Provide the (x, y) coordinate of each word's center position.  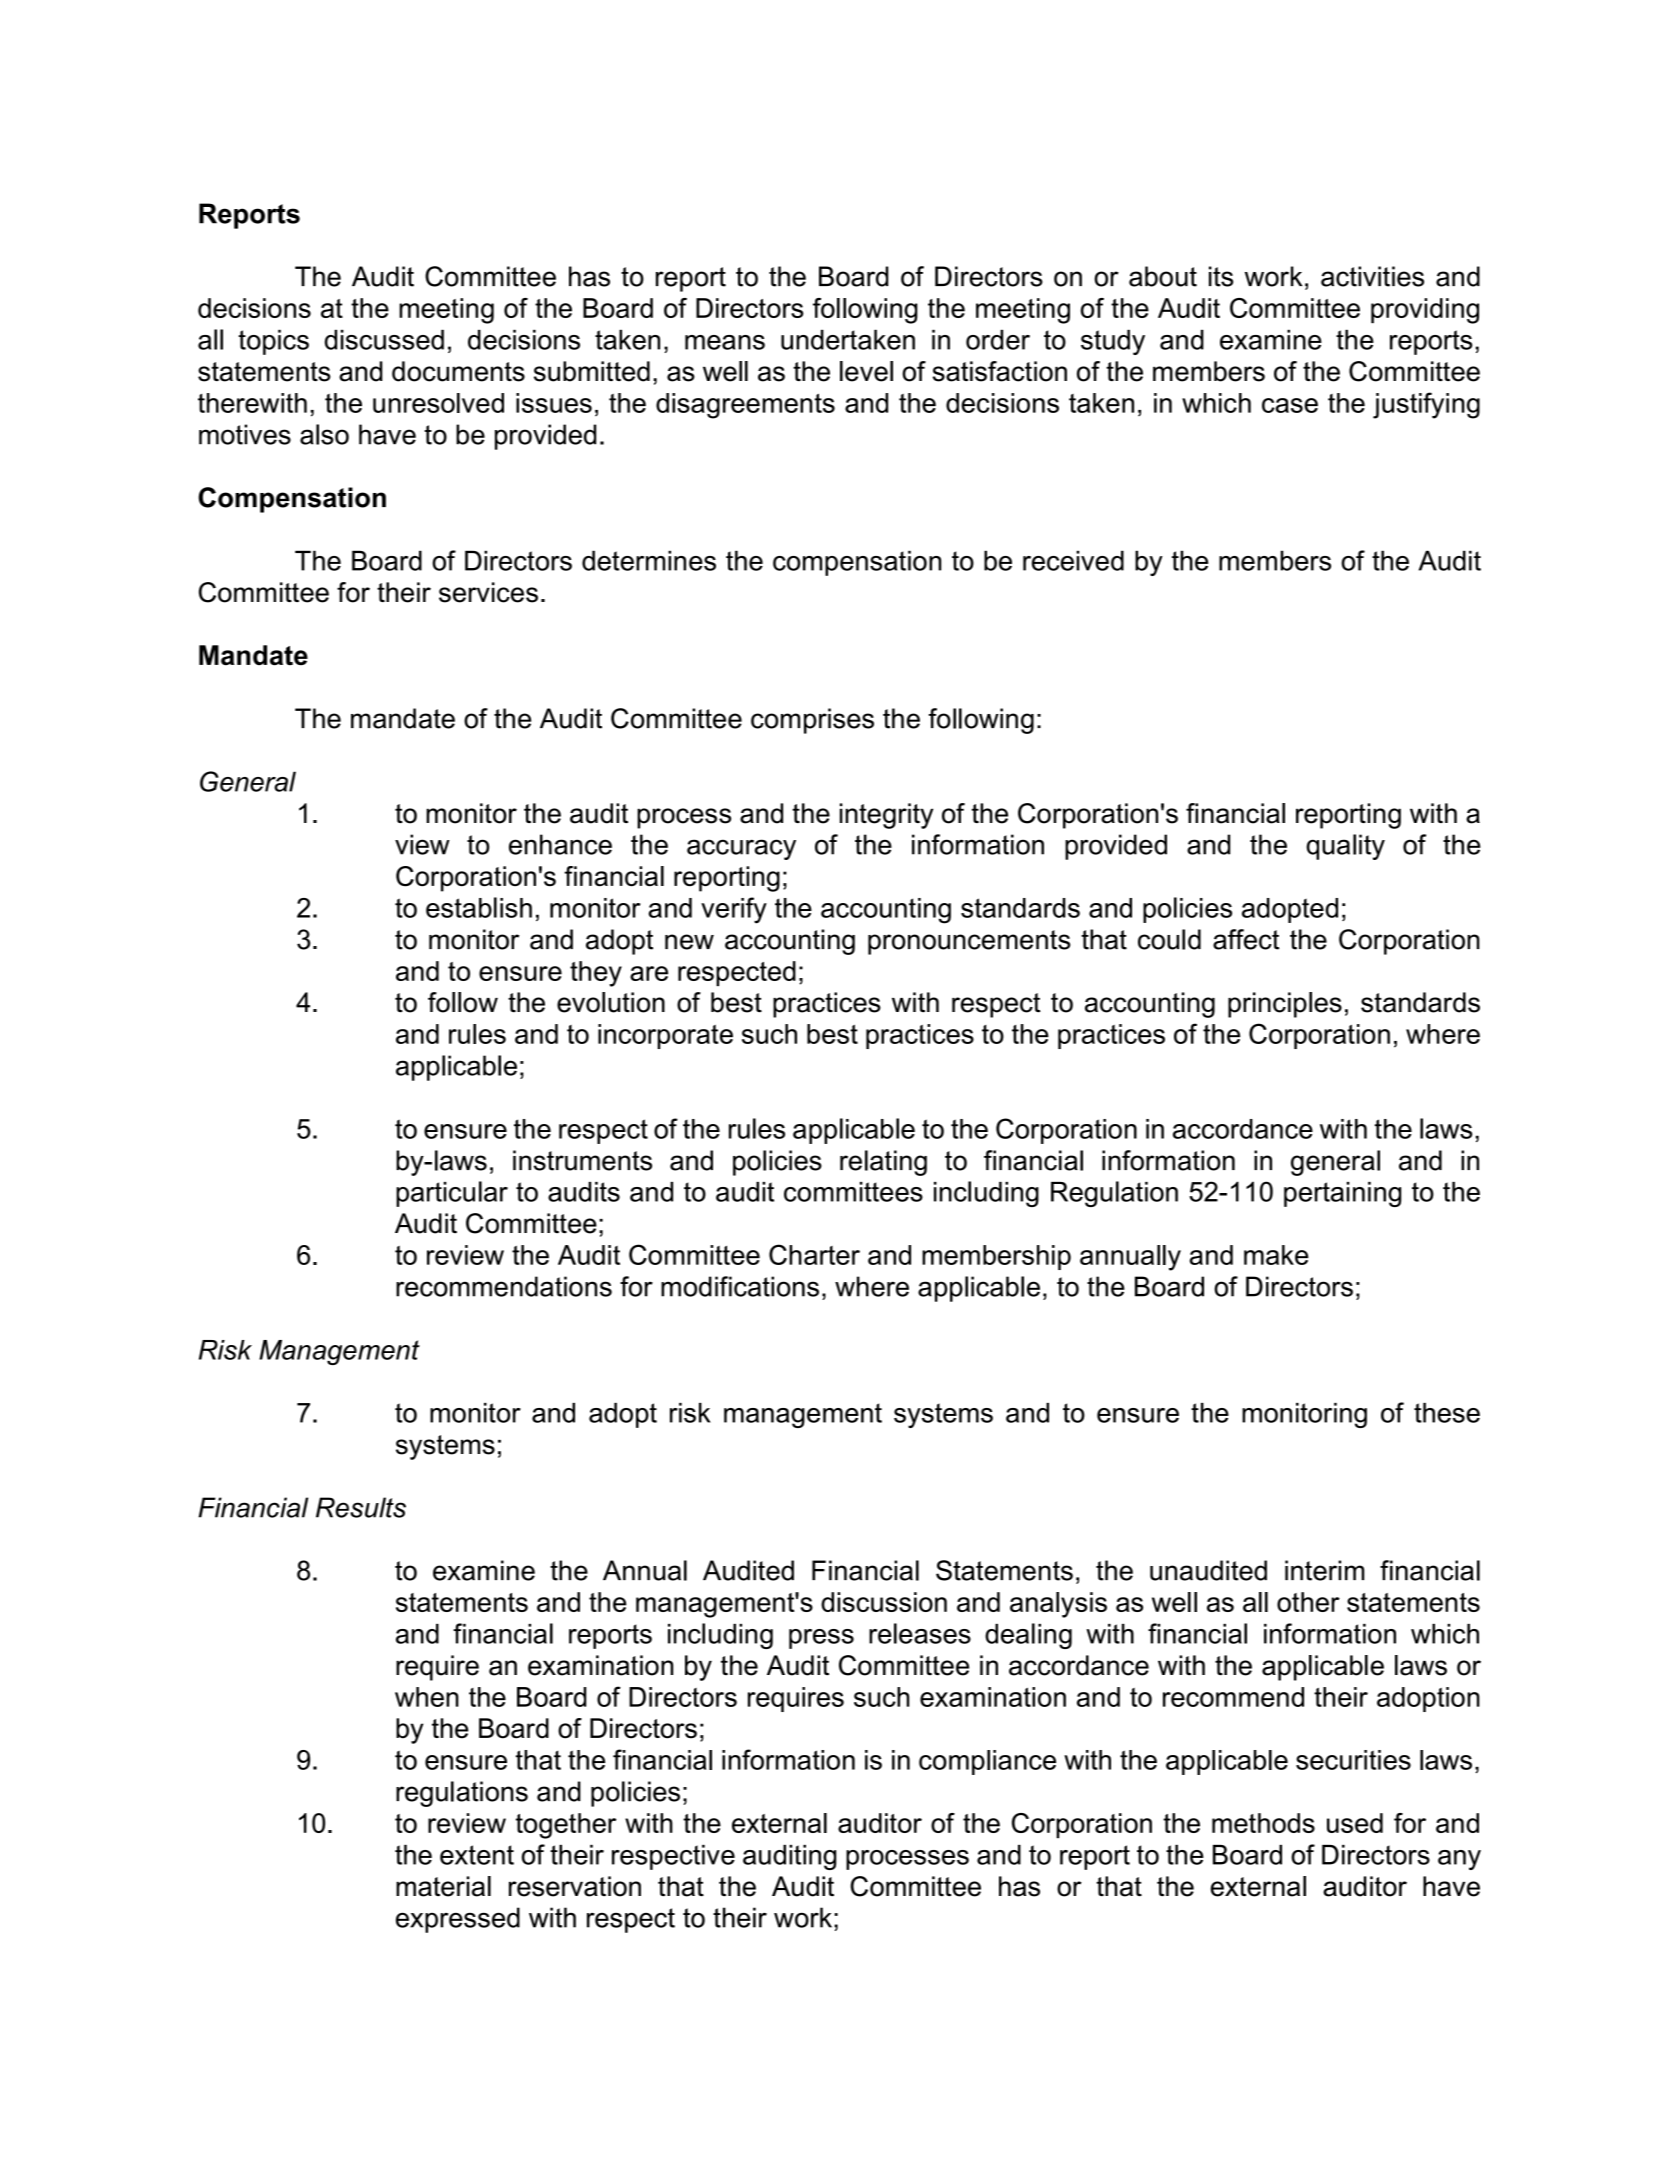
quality (1345, 847)
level (866, 371)
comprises (812, 721)
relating (883, 1163)
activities (1372, 276)
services (488, 592)
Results (361, 1507)
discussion (884, 1602)
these (1447, 1413)
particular (452, 1194)
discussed (384, 339)
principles (1285, 1005)
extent (477, 1855)
